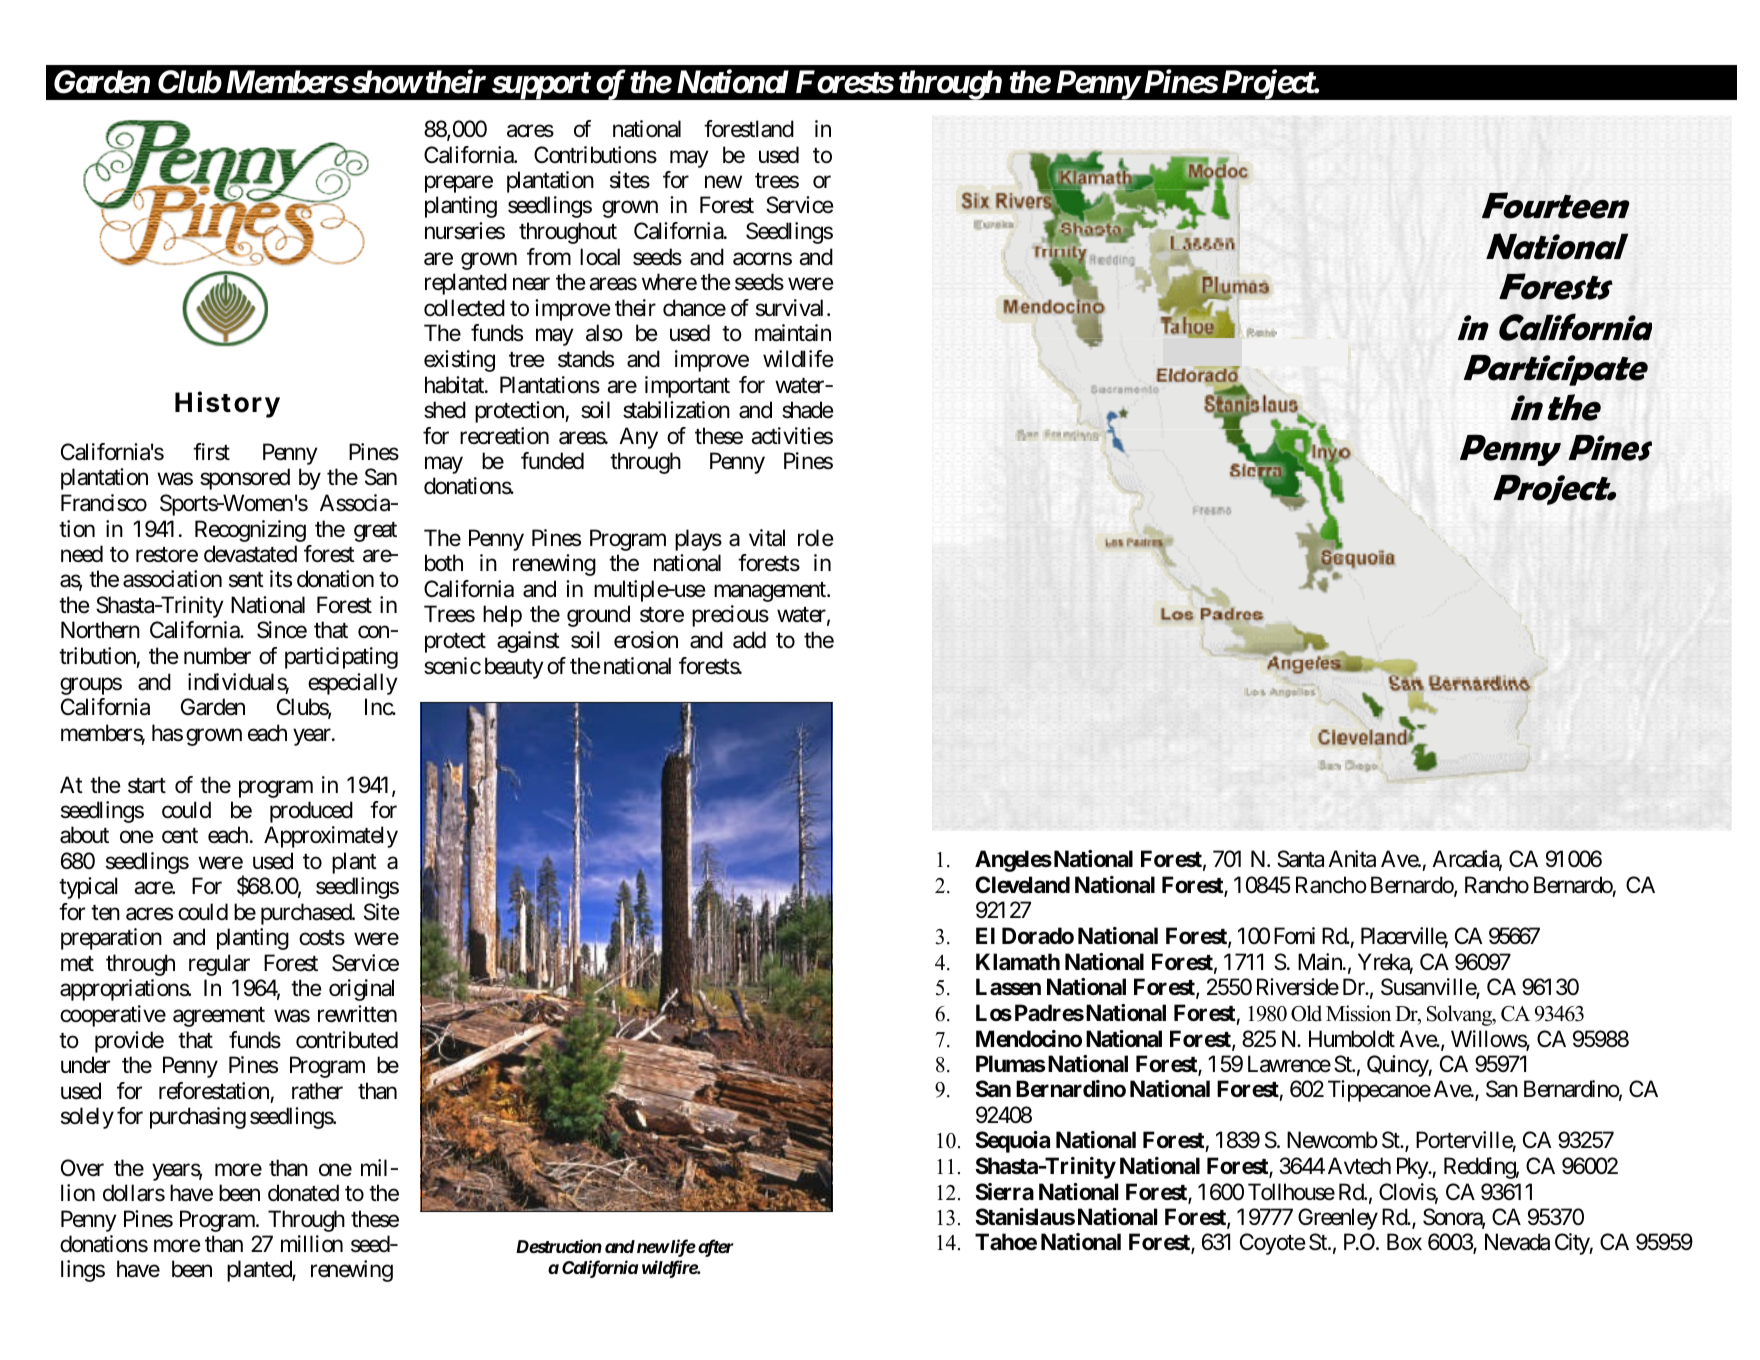 The image size is (1760, 1360). What do you see at coordinates (749, 640) in the screenshot?
I see `add` at bounding box center [749, 640].
